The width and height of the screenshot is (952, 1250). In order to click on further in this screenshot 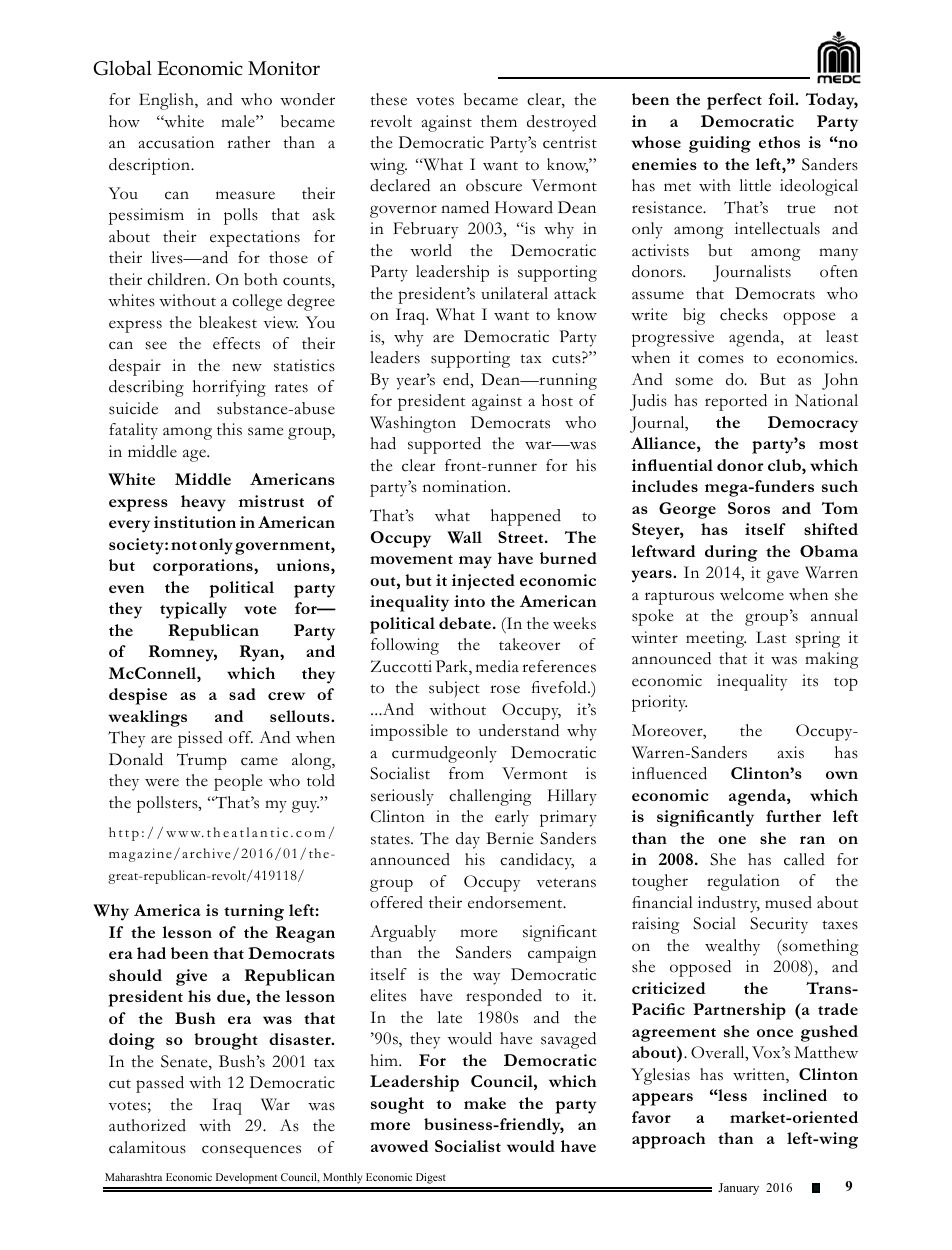, I will do `click(793, 816)`.
